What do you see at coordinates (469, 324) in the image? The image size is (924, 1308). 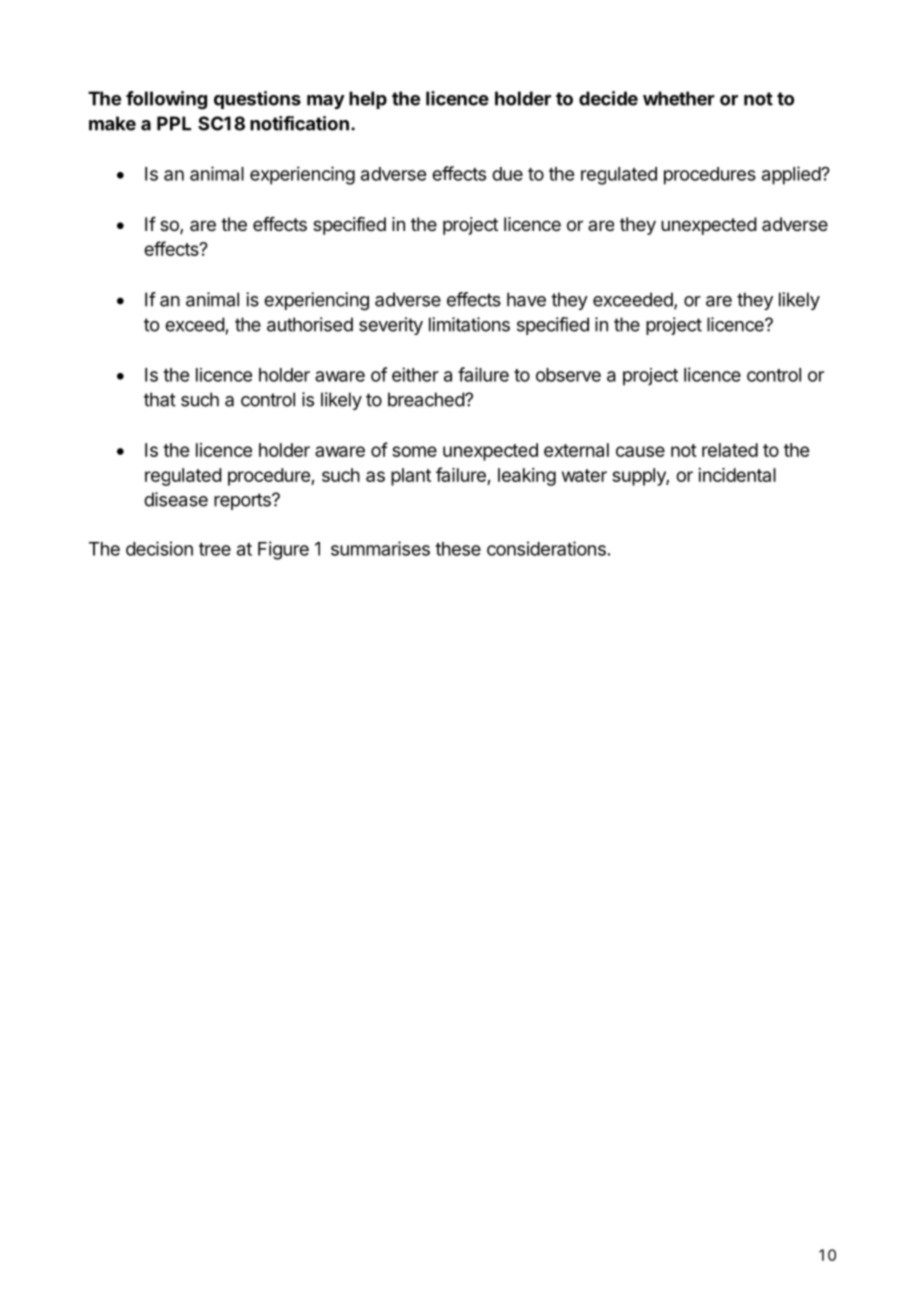 I see `limitations` at bounding box center [469, 324].
